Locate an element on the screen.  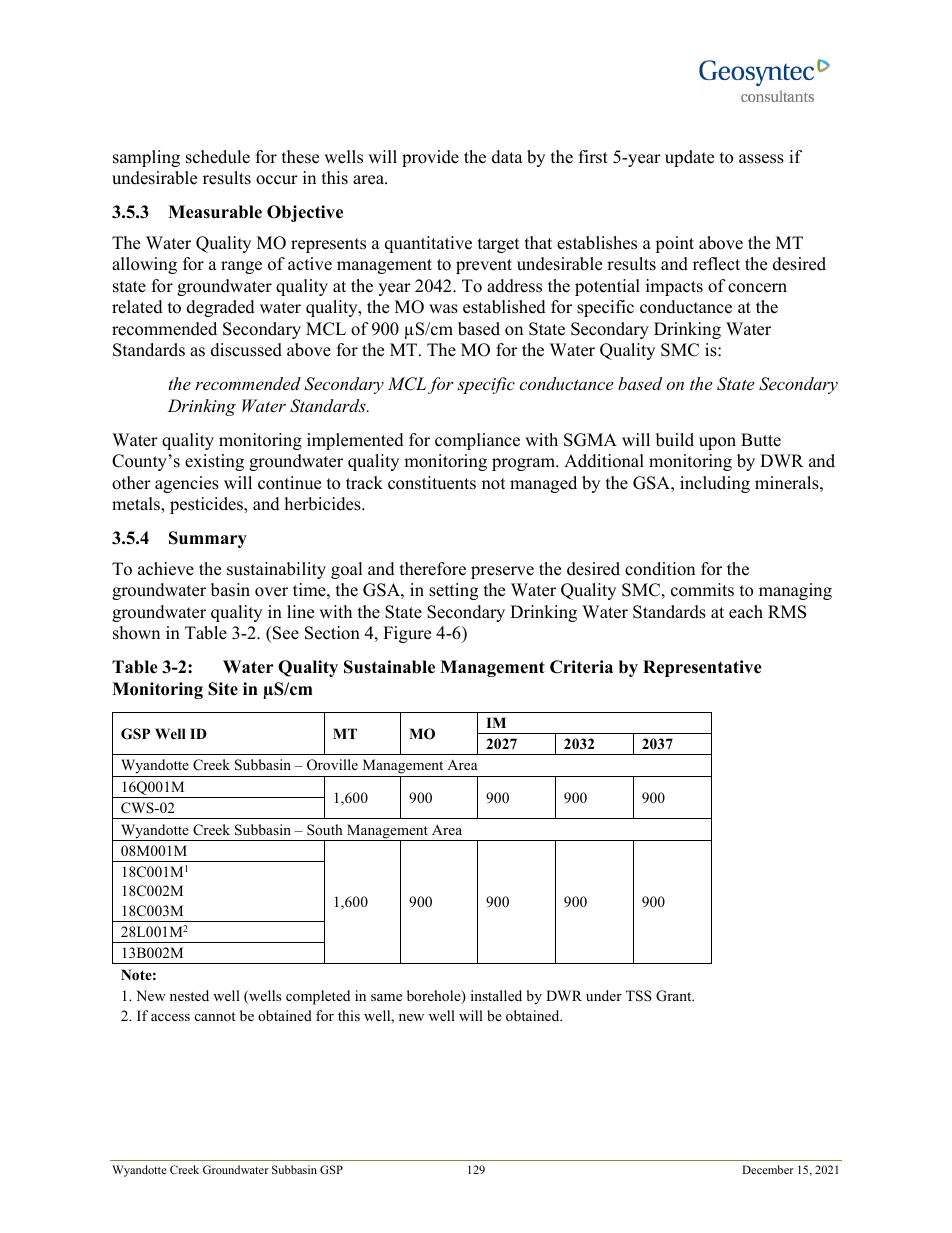
Site is located at coordinates (223, 689).
